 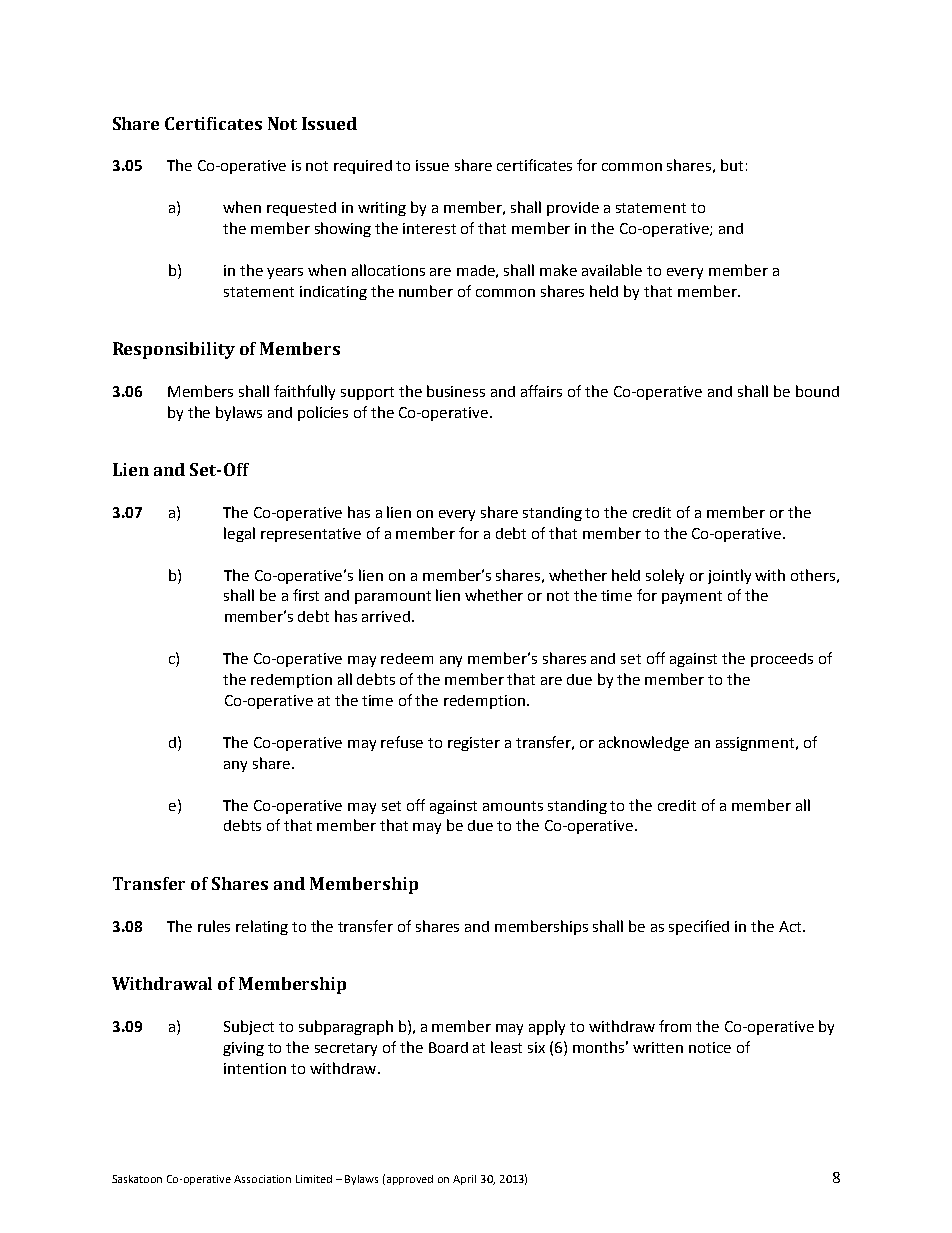 I want to click on jointly, so click(x=729, y=576).
